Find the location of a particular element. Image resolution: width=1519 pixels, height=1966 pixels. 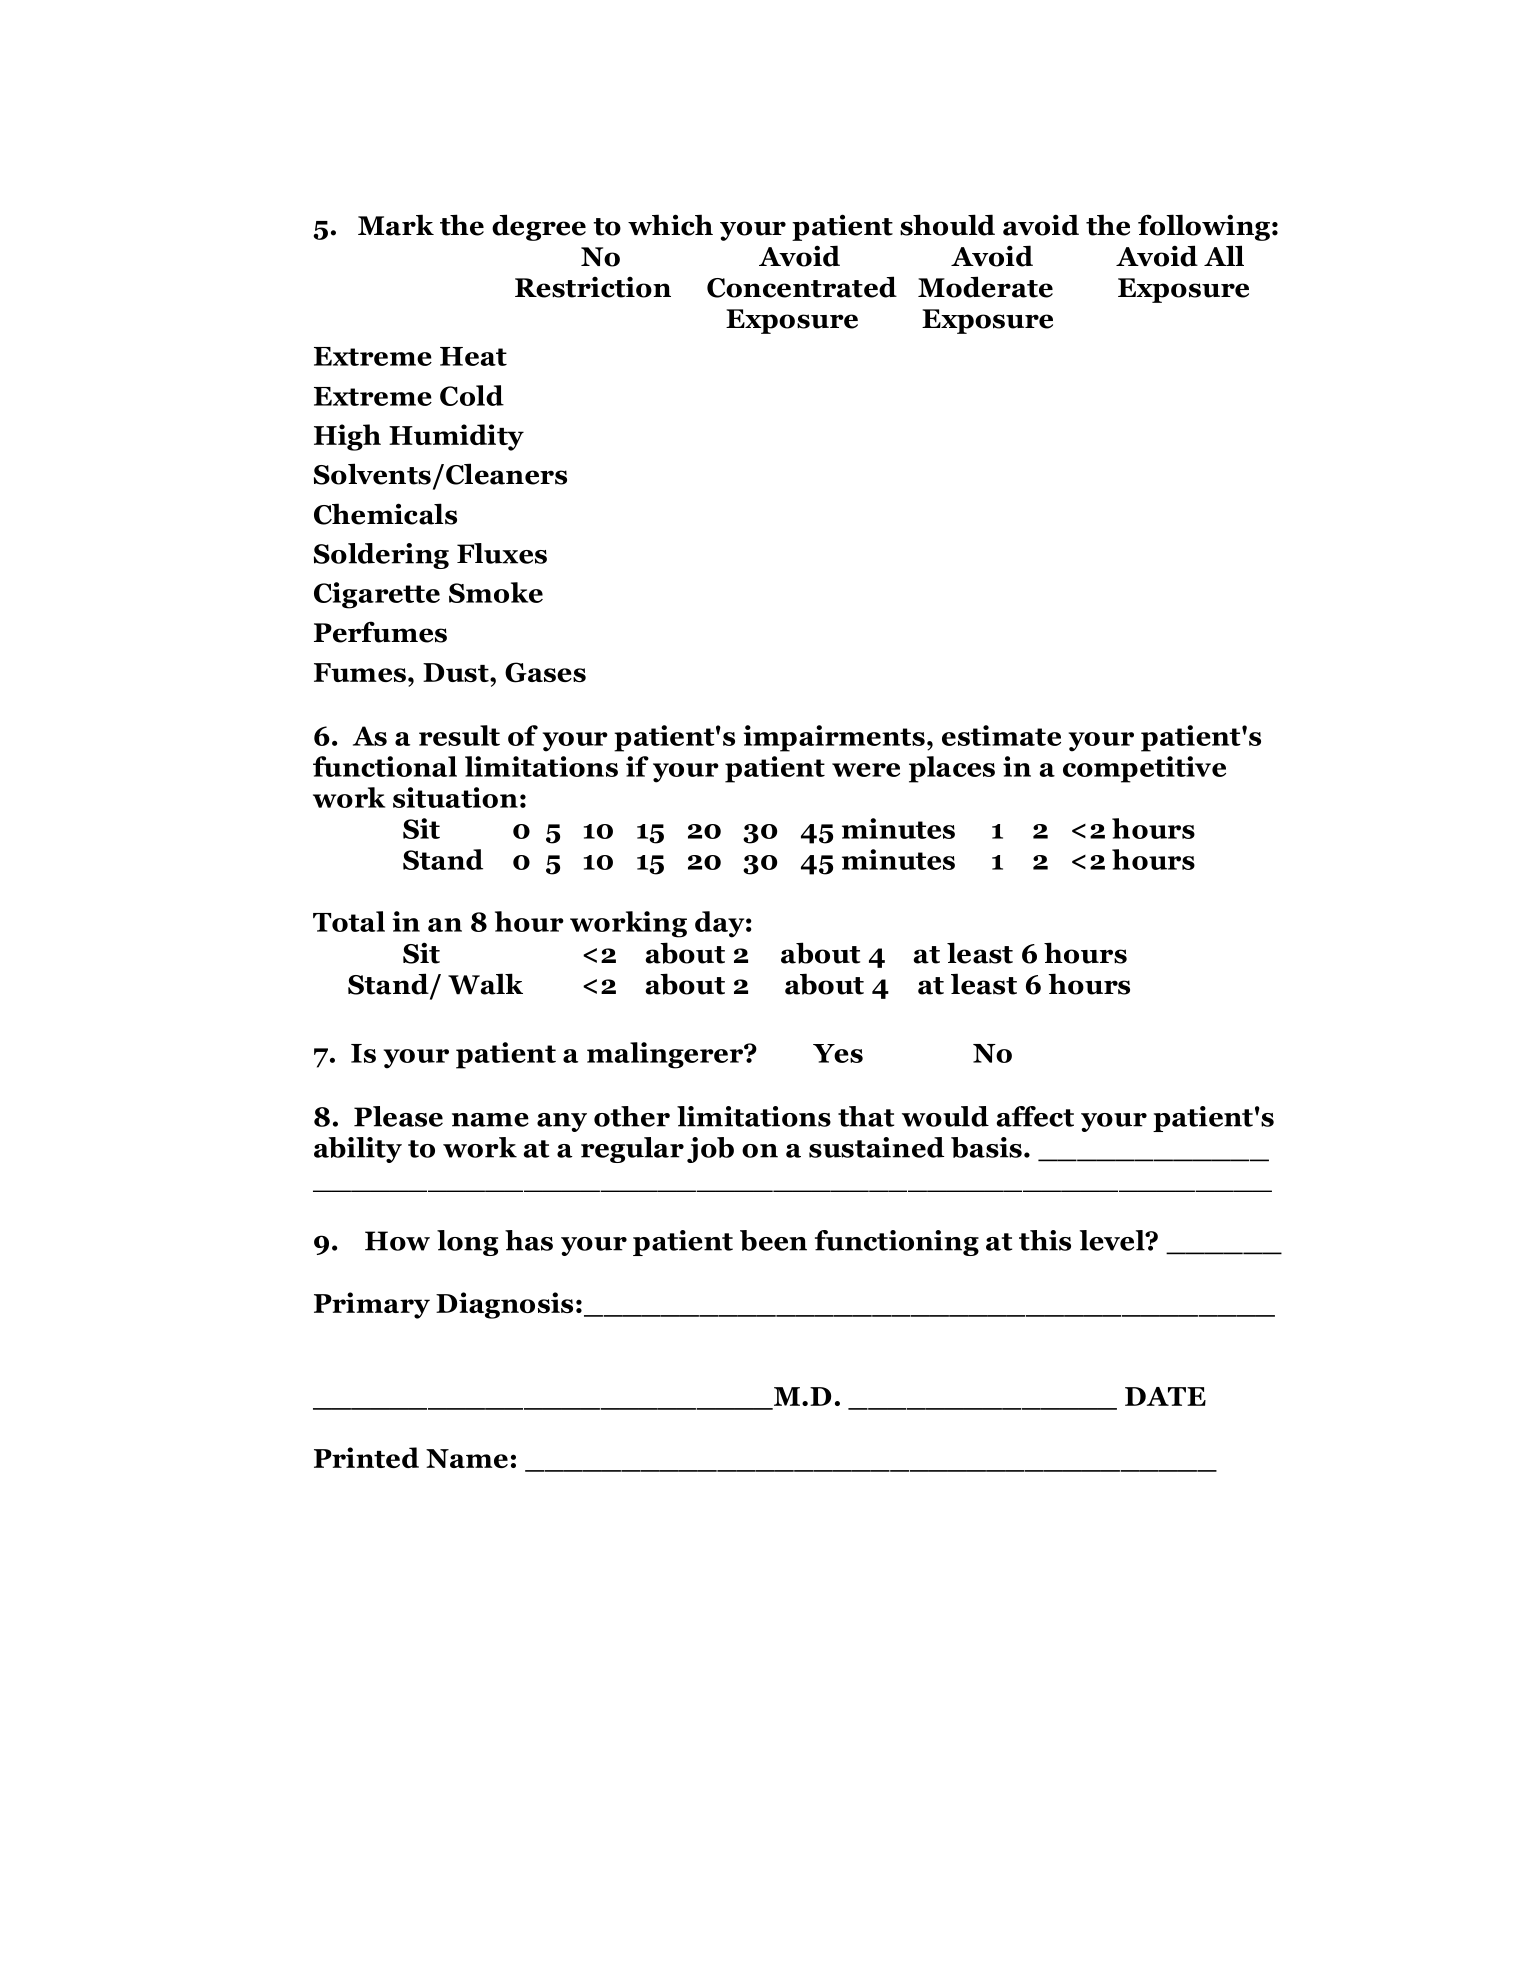

competitive is located at coordinates (1144, 769).
